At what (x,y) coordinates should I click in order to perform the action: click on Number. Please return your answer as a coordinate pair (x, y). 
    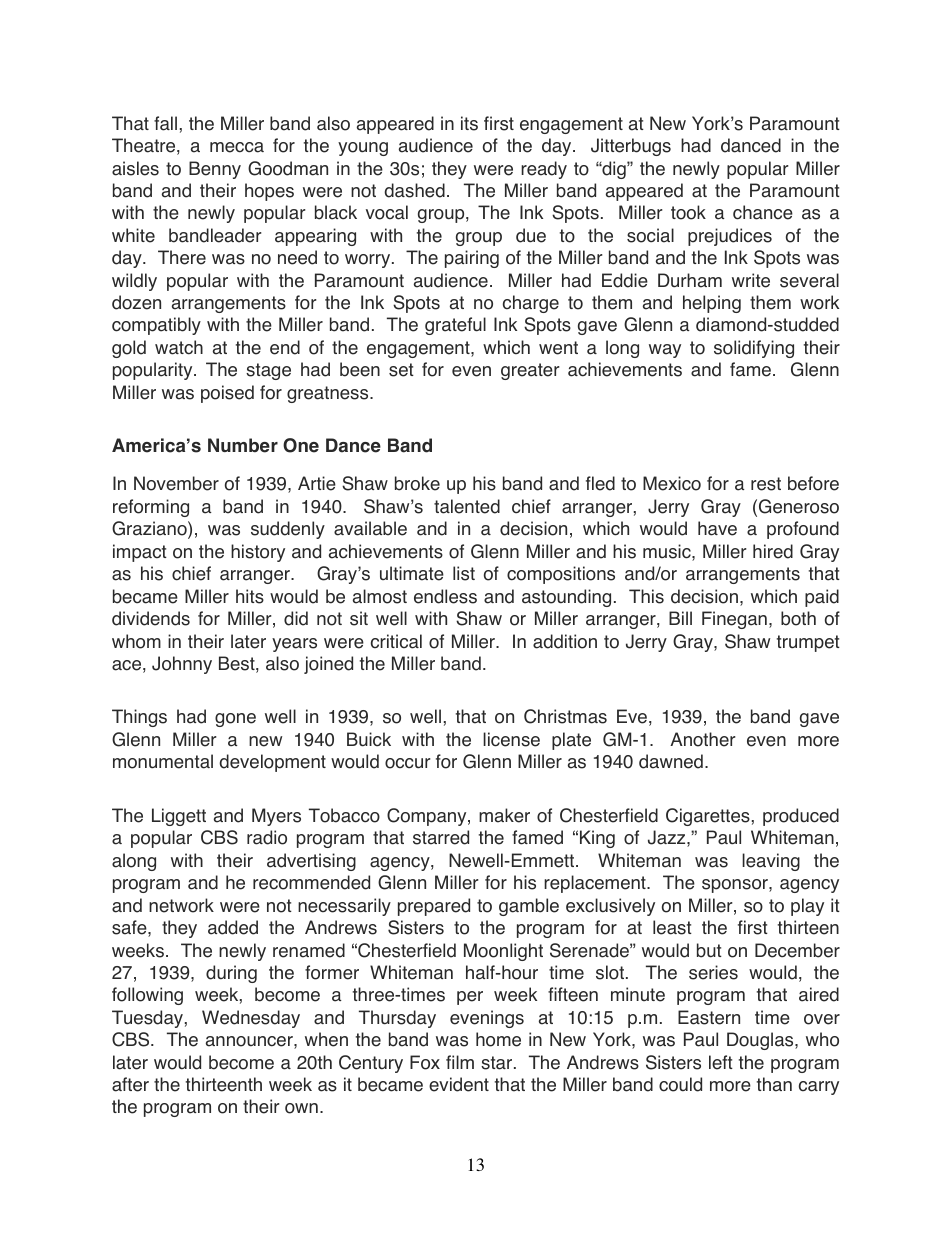
    Looking at the image, I should click on (243, 445).
